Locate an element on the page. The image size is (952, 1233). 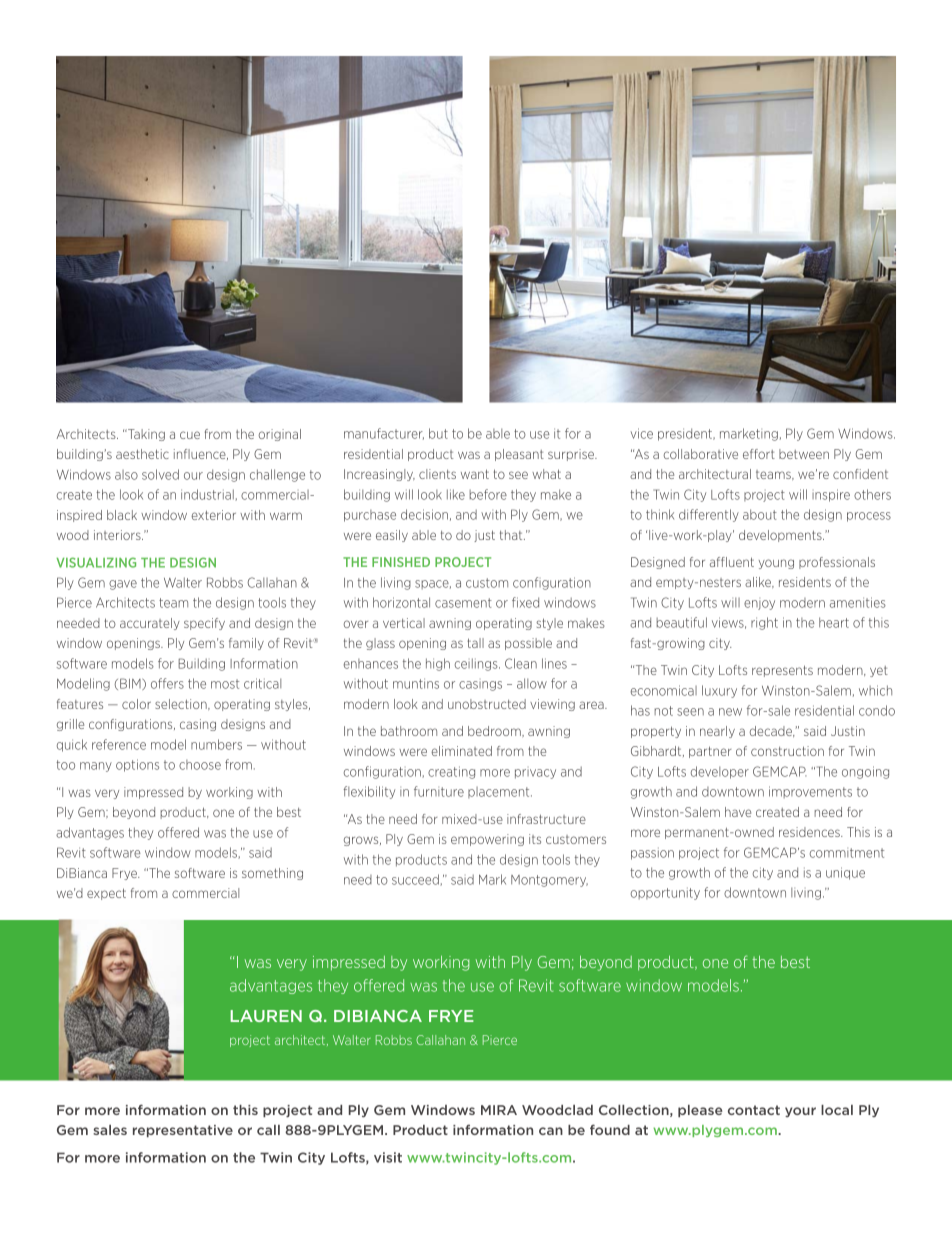
improvements is located at coordinates (810, 792).
